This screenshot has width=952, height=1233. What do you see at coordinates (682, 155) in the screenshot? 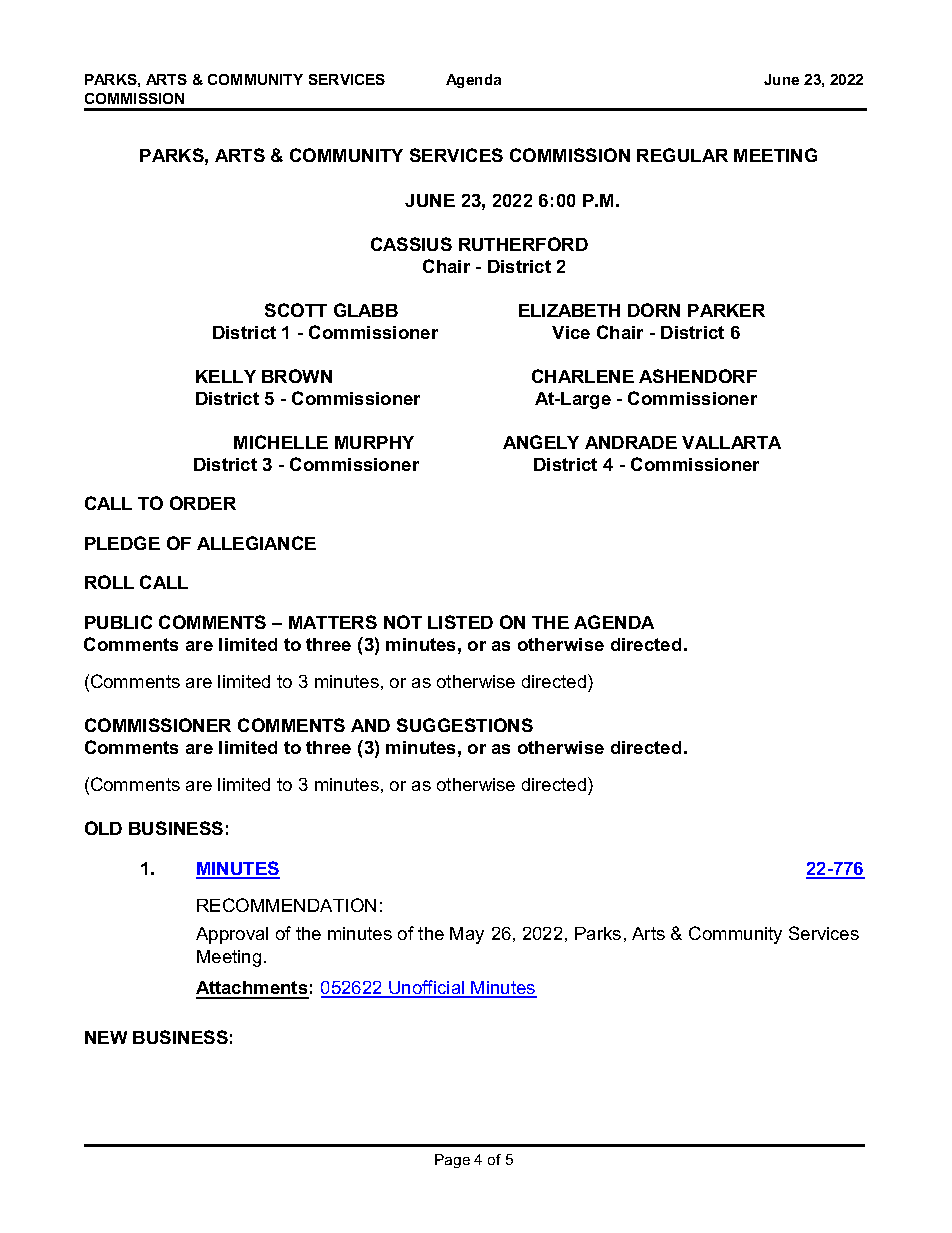
I see `REGULAR` at bounding box center [682, 155].
